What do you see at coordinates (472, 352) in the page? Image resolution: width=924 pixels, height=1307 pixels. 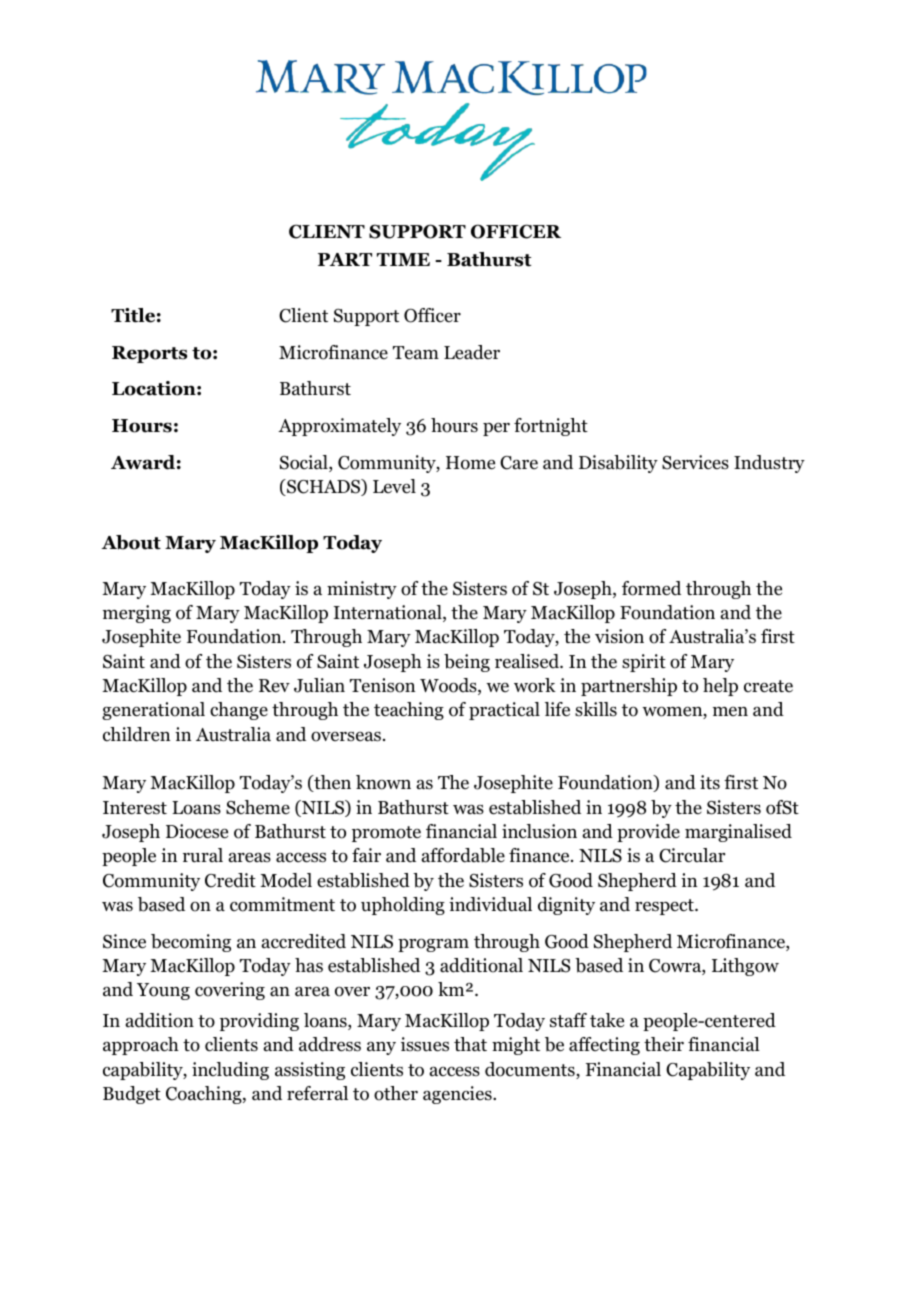 I see `Leader` at bounding box center [472, 352].
